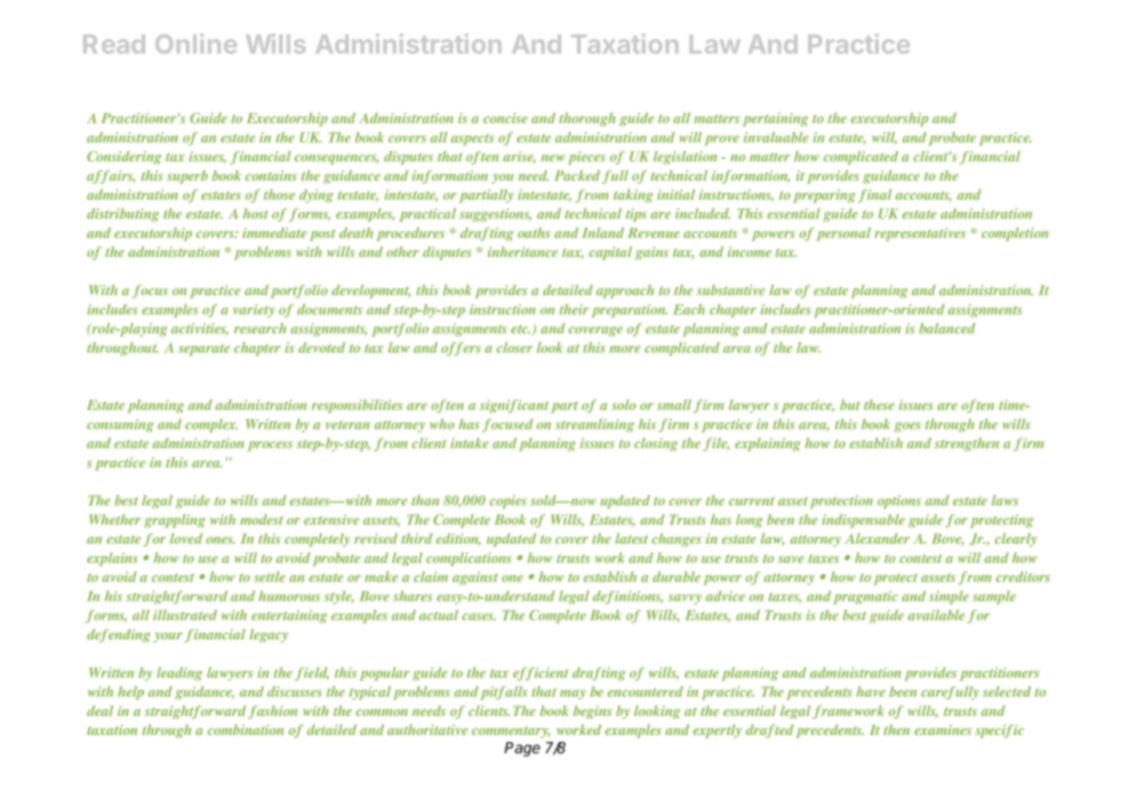 The height and width of the document is (802, 1137). I want to click on balanced, so click(947, 328).
